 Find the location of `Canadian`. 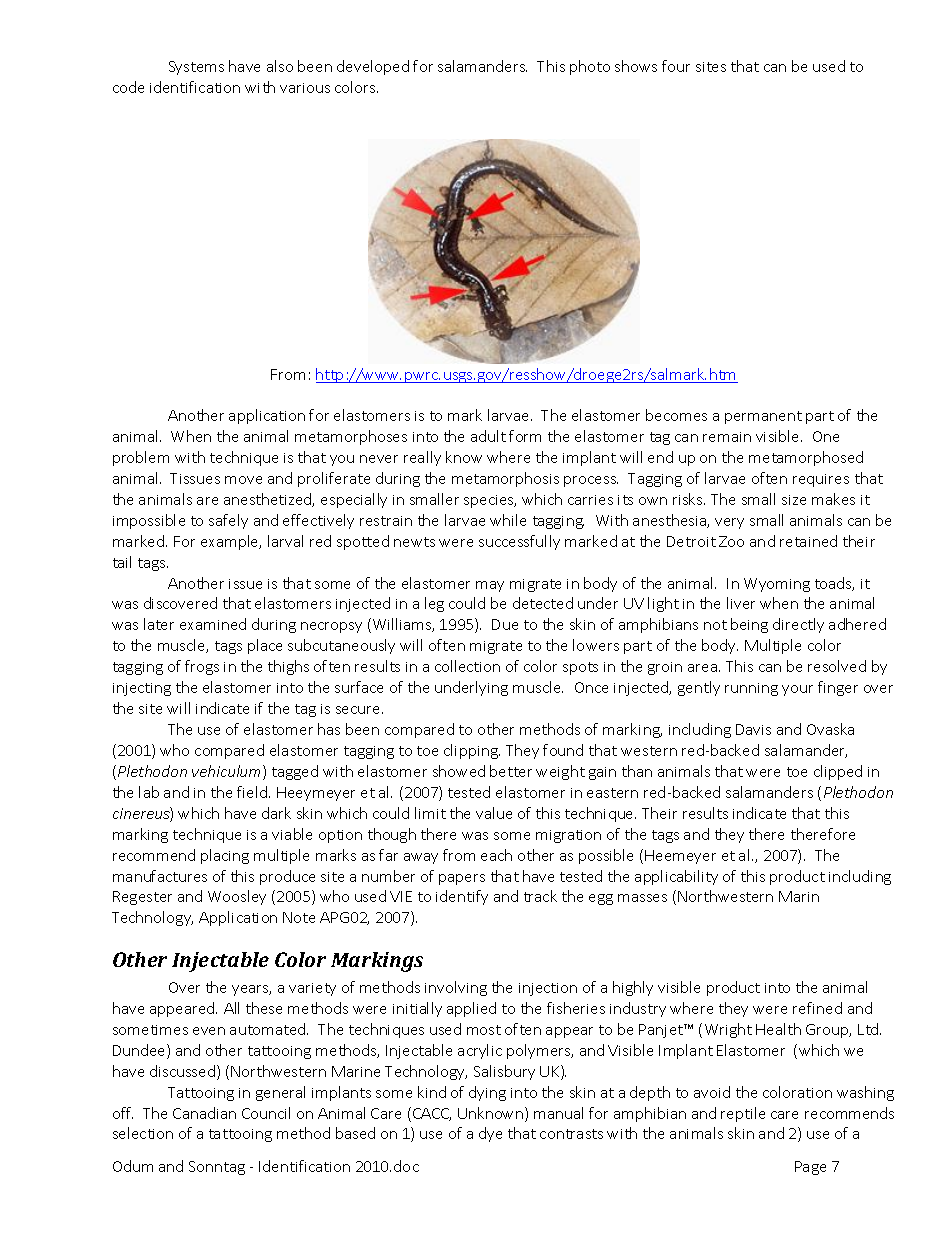

Canadian is located at coordinates (204, 1113).
